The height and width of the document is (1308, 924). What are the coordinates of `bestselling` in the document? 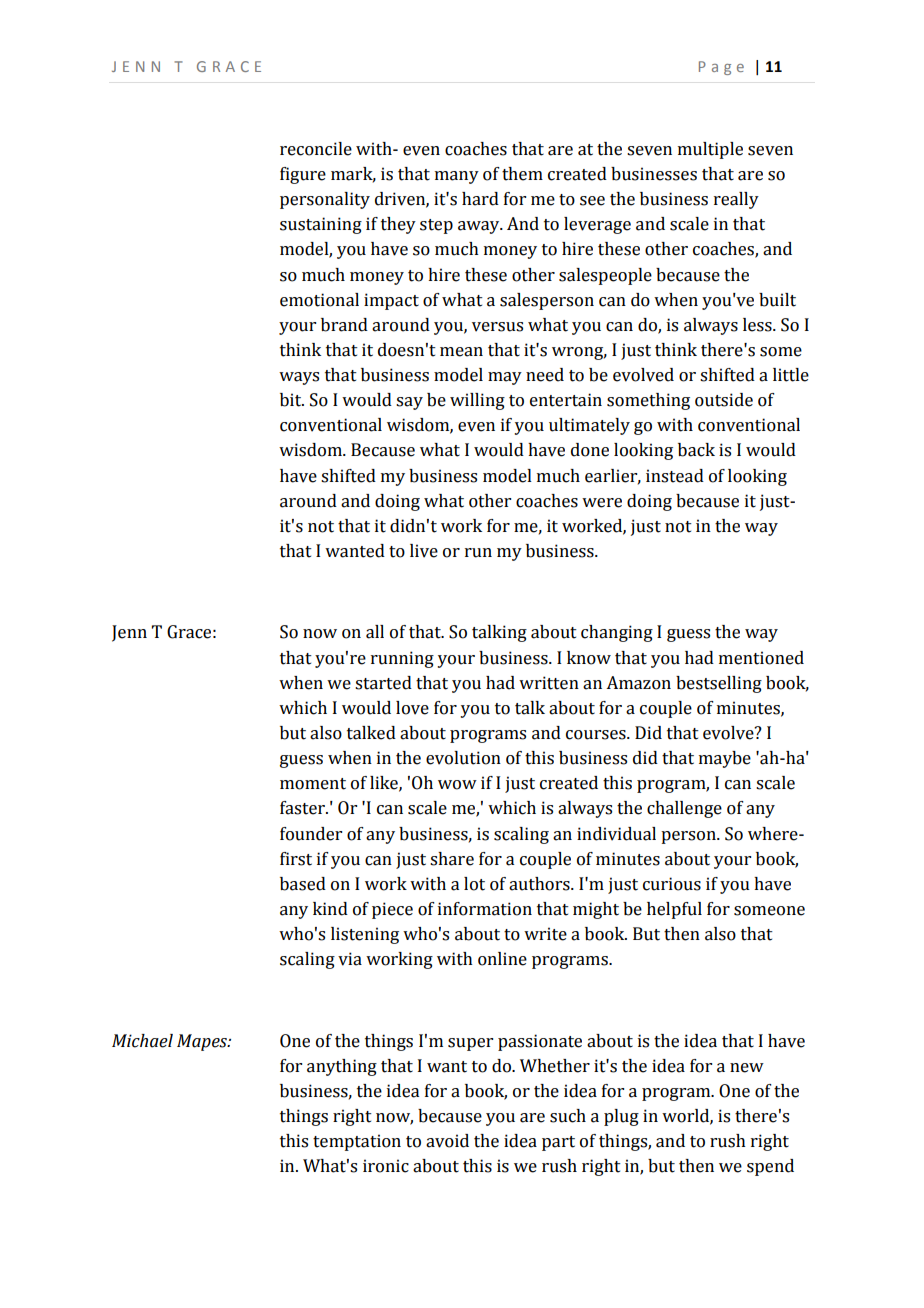 It's located at (719, 684).
